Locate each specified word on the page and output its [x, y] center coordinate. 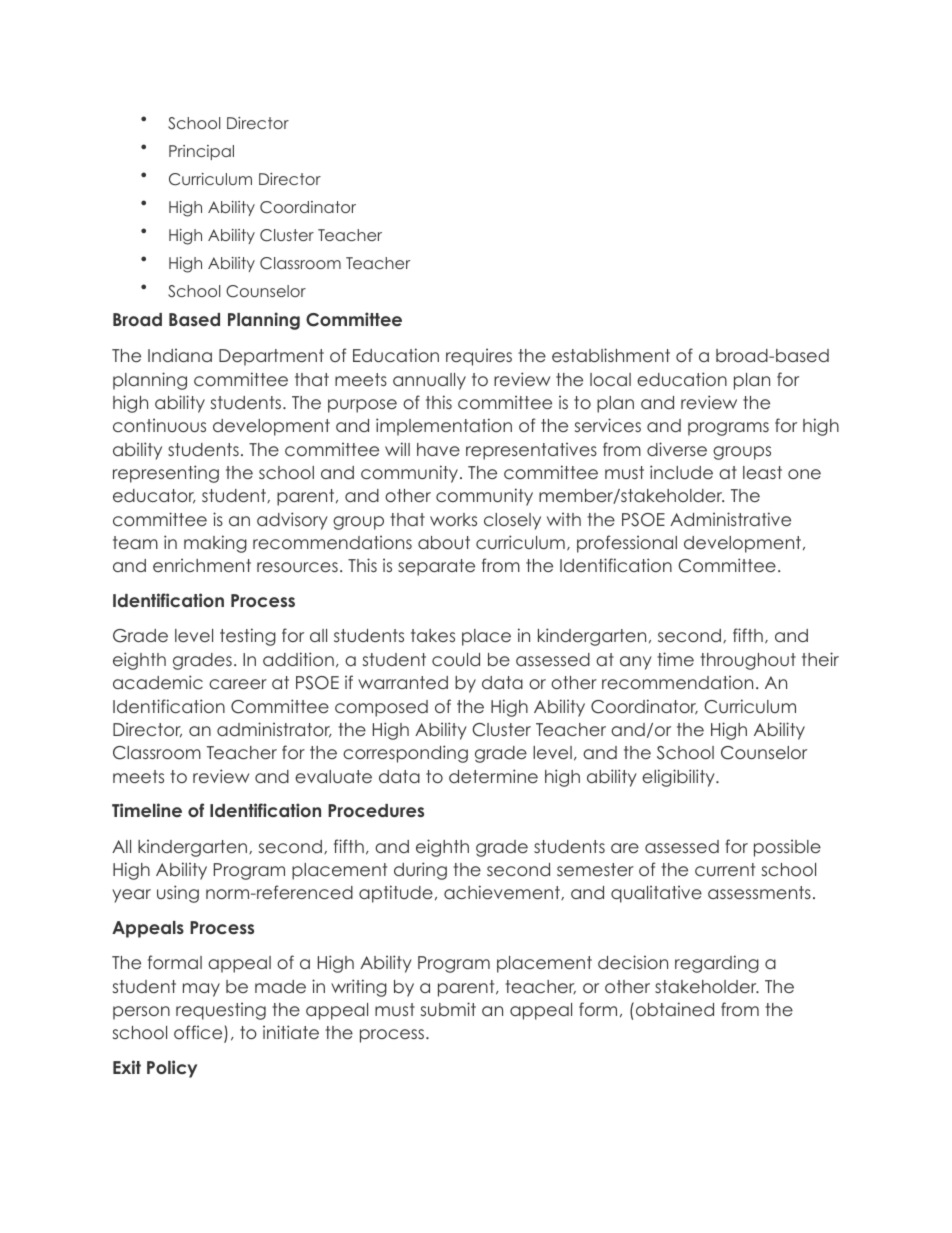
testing [248, 637]
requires [479, 357]
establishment [611, 355]
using [178, 894]
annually [429, 381]
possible [787, 848]
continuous [159, 425]
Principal [201, 152]
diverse [677, 449]
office [199, 1034]
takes [433, 635]
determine [493, 776]
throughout [748, 661]
